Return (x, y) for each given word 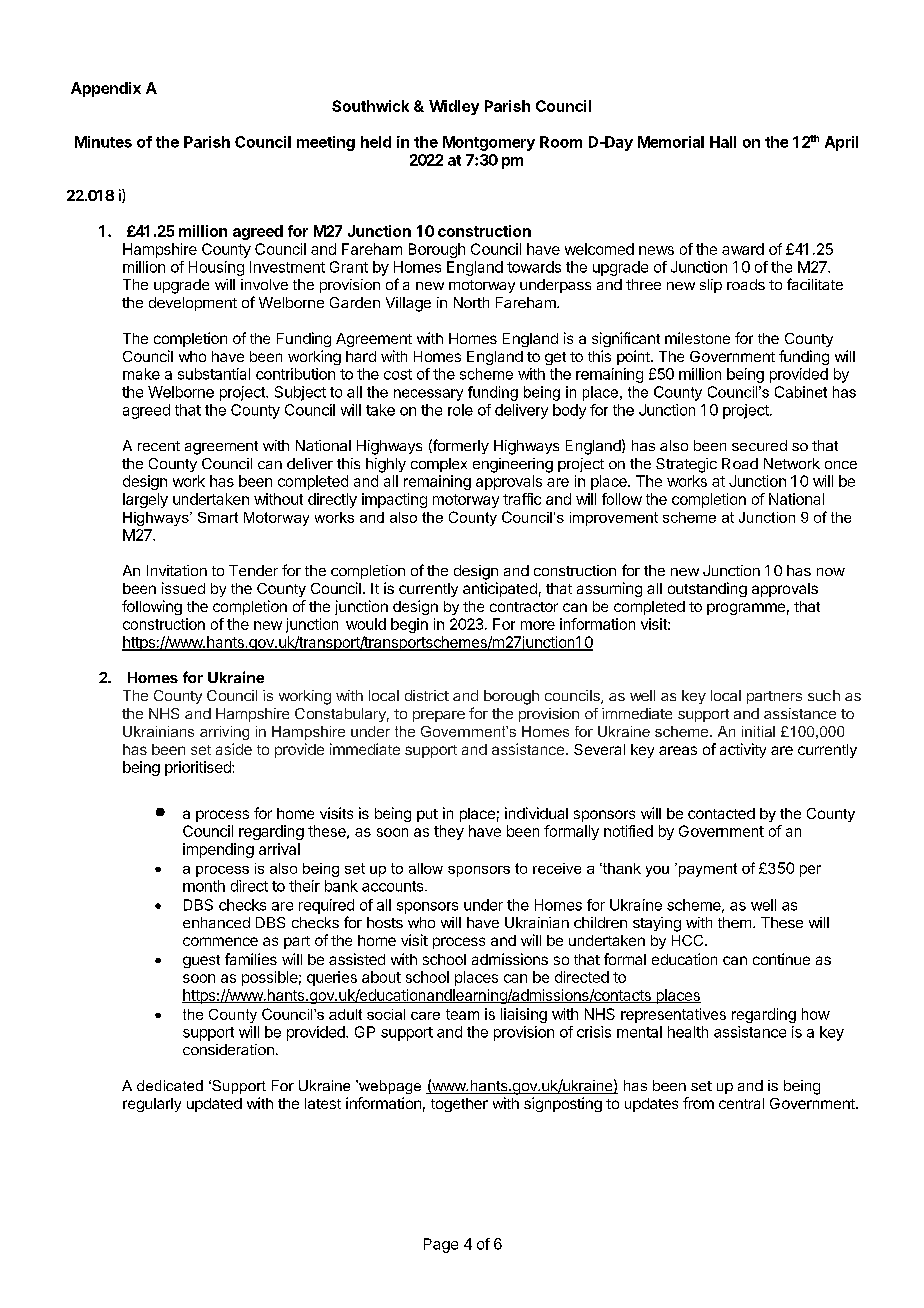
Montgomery (489, 143)
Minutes (103, 142)
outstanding (707, 589)
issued (183, 588)
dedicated (170, 1085)
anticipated (500, 589)
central (741, 1103)
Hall (723, 142)
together (459, 1105)
